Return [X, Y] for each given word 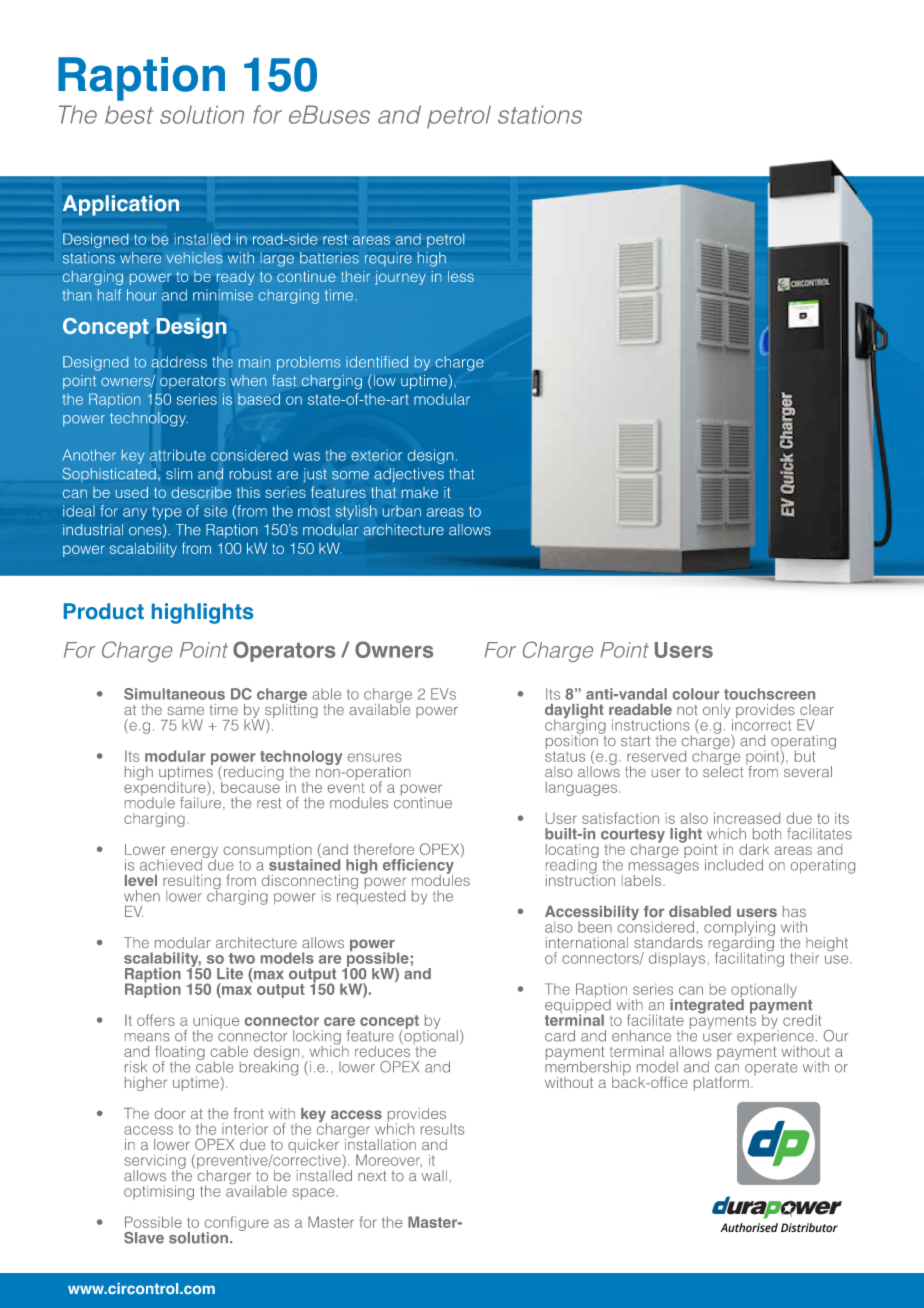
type [166, 513]
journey [400, 278]
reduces [382, 1050]
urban [402, 511]
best [129, 114]
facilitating [749, 958]
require [388, 259]
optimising [159, 1192]
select [723, 770]
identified [377, 362]
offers [156, 1020]
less [461, 276]
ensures [374, 757]
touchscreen [769, 694]
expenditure [166, 788]
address [179, 362]
